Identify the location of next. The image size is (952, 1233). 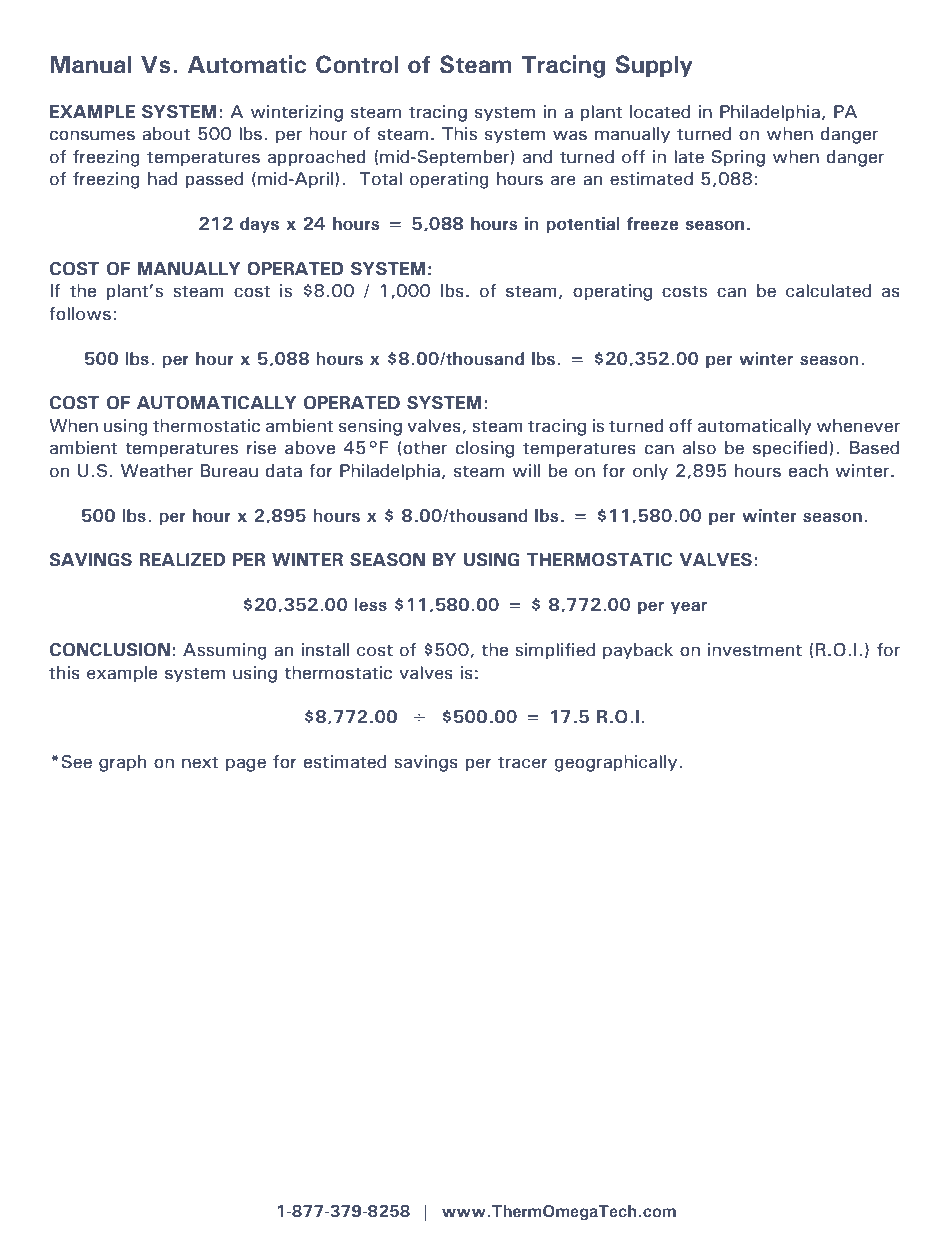
(200, 763).
